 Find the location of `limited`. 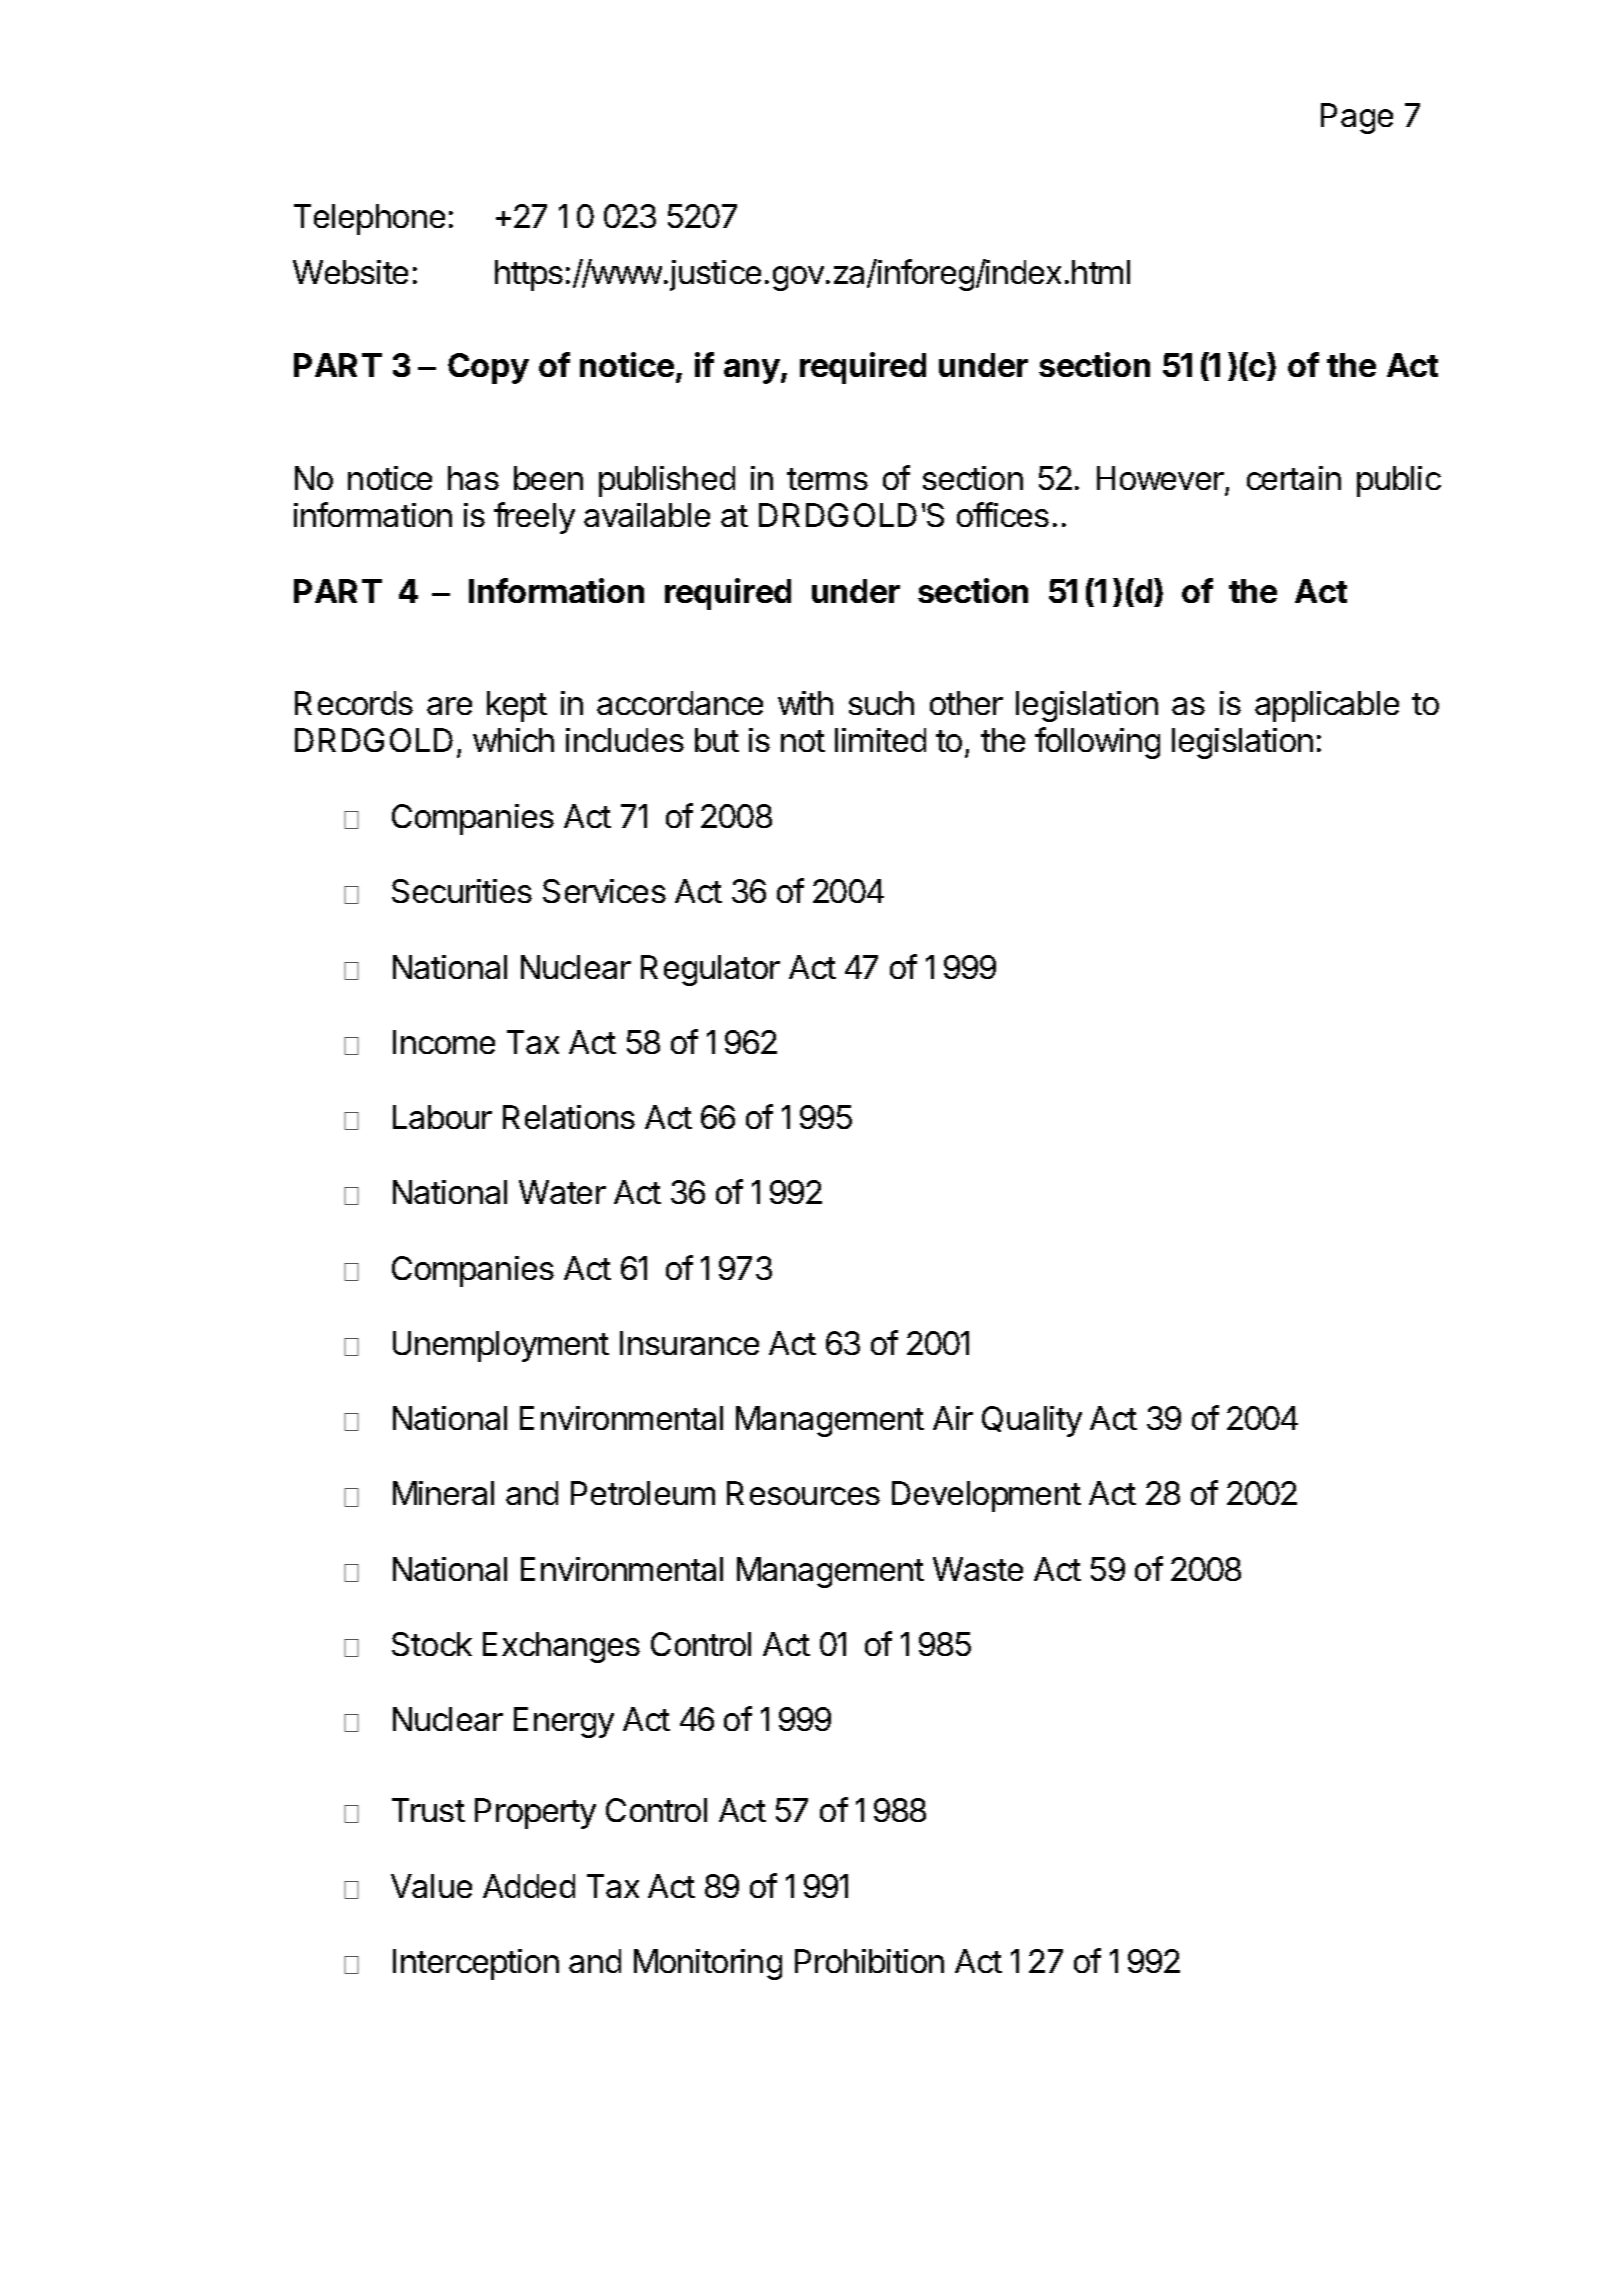

limited is located at coordinates (880, 740).
